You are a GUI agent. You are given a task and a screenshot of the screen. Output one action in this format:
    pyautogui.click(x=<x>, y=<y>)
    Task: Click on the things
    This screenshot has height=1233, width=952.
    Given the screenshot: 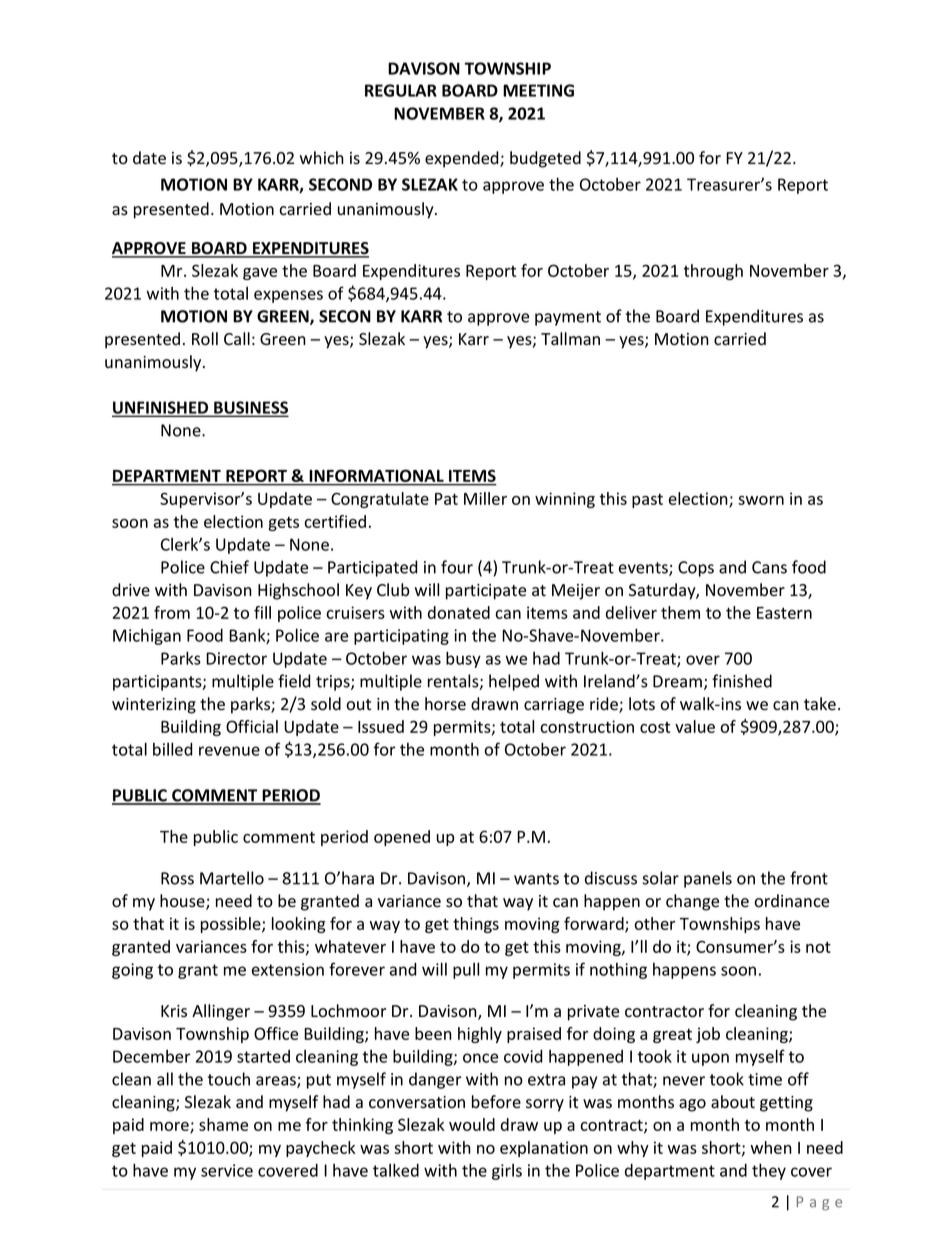 What is the action you would take?
    pyautogui.click(x=476, y=925)
